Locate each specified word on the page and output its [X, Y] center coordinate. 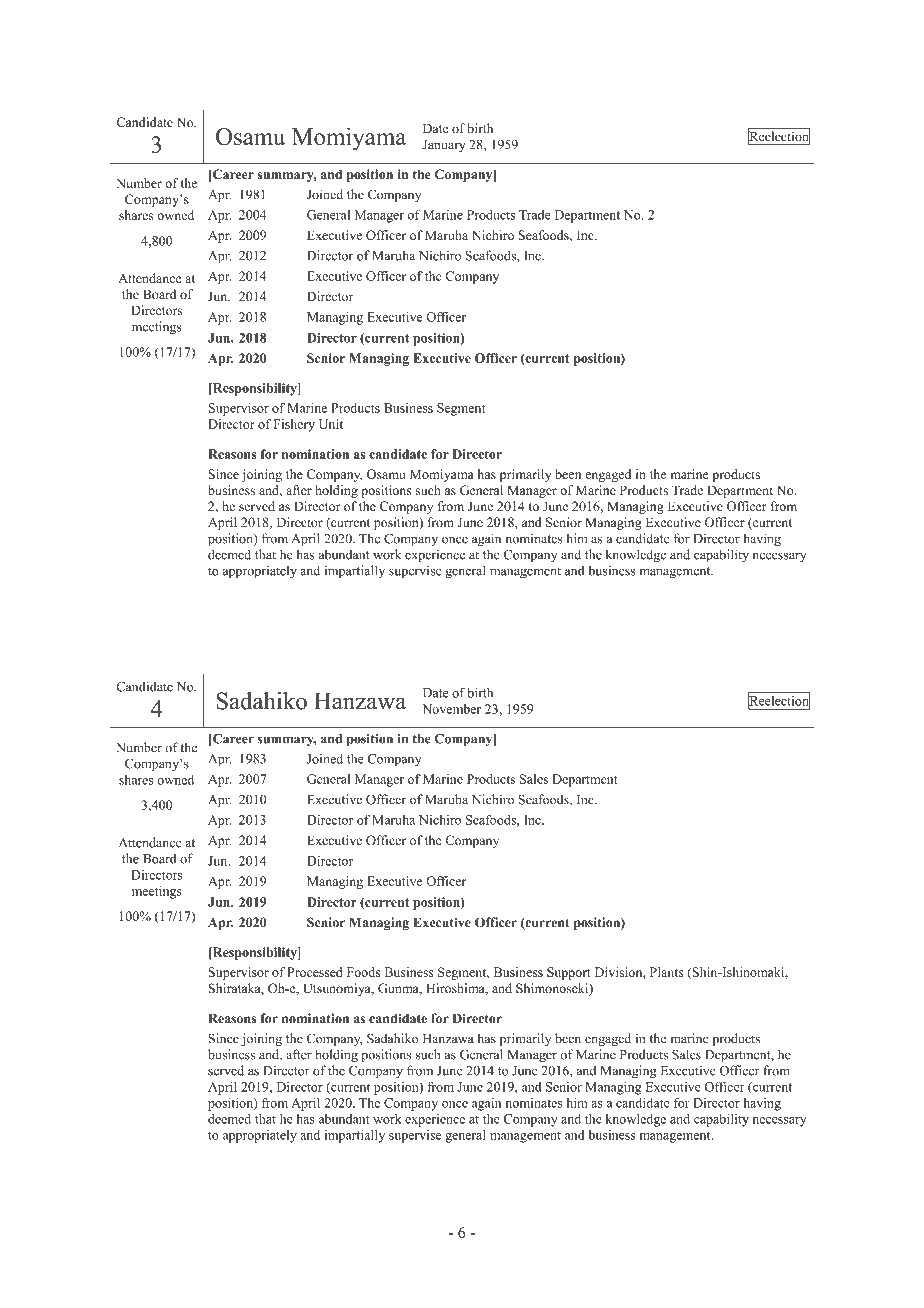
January [443, 145]
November [451, 709]
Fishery [294, 425]
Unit [331, 424]
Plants [666, 972]
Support [569, 973]
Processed [315, 972]
